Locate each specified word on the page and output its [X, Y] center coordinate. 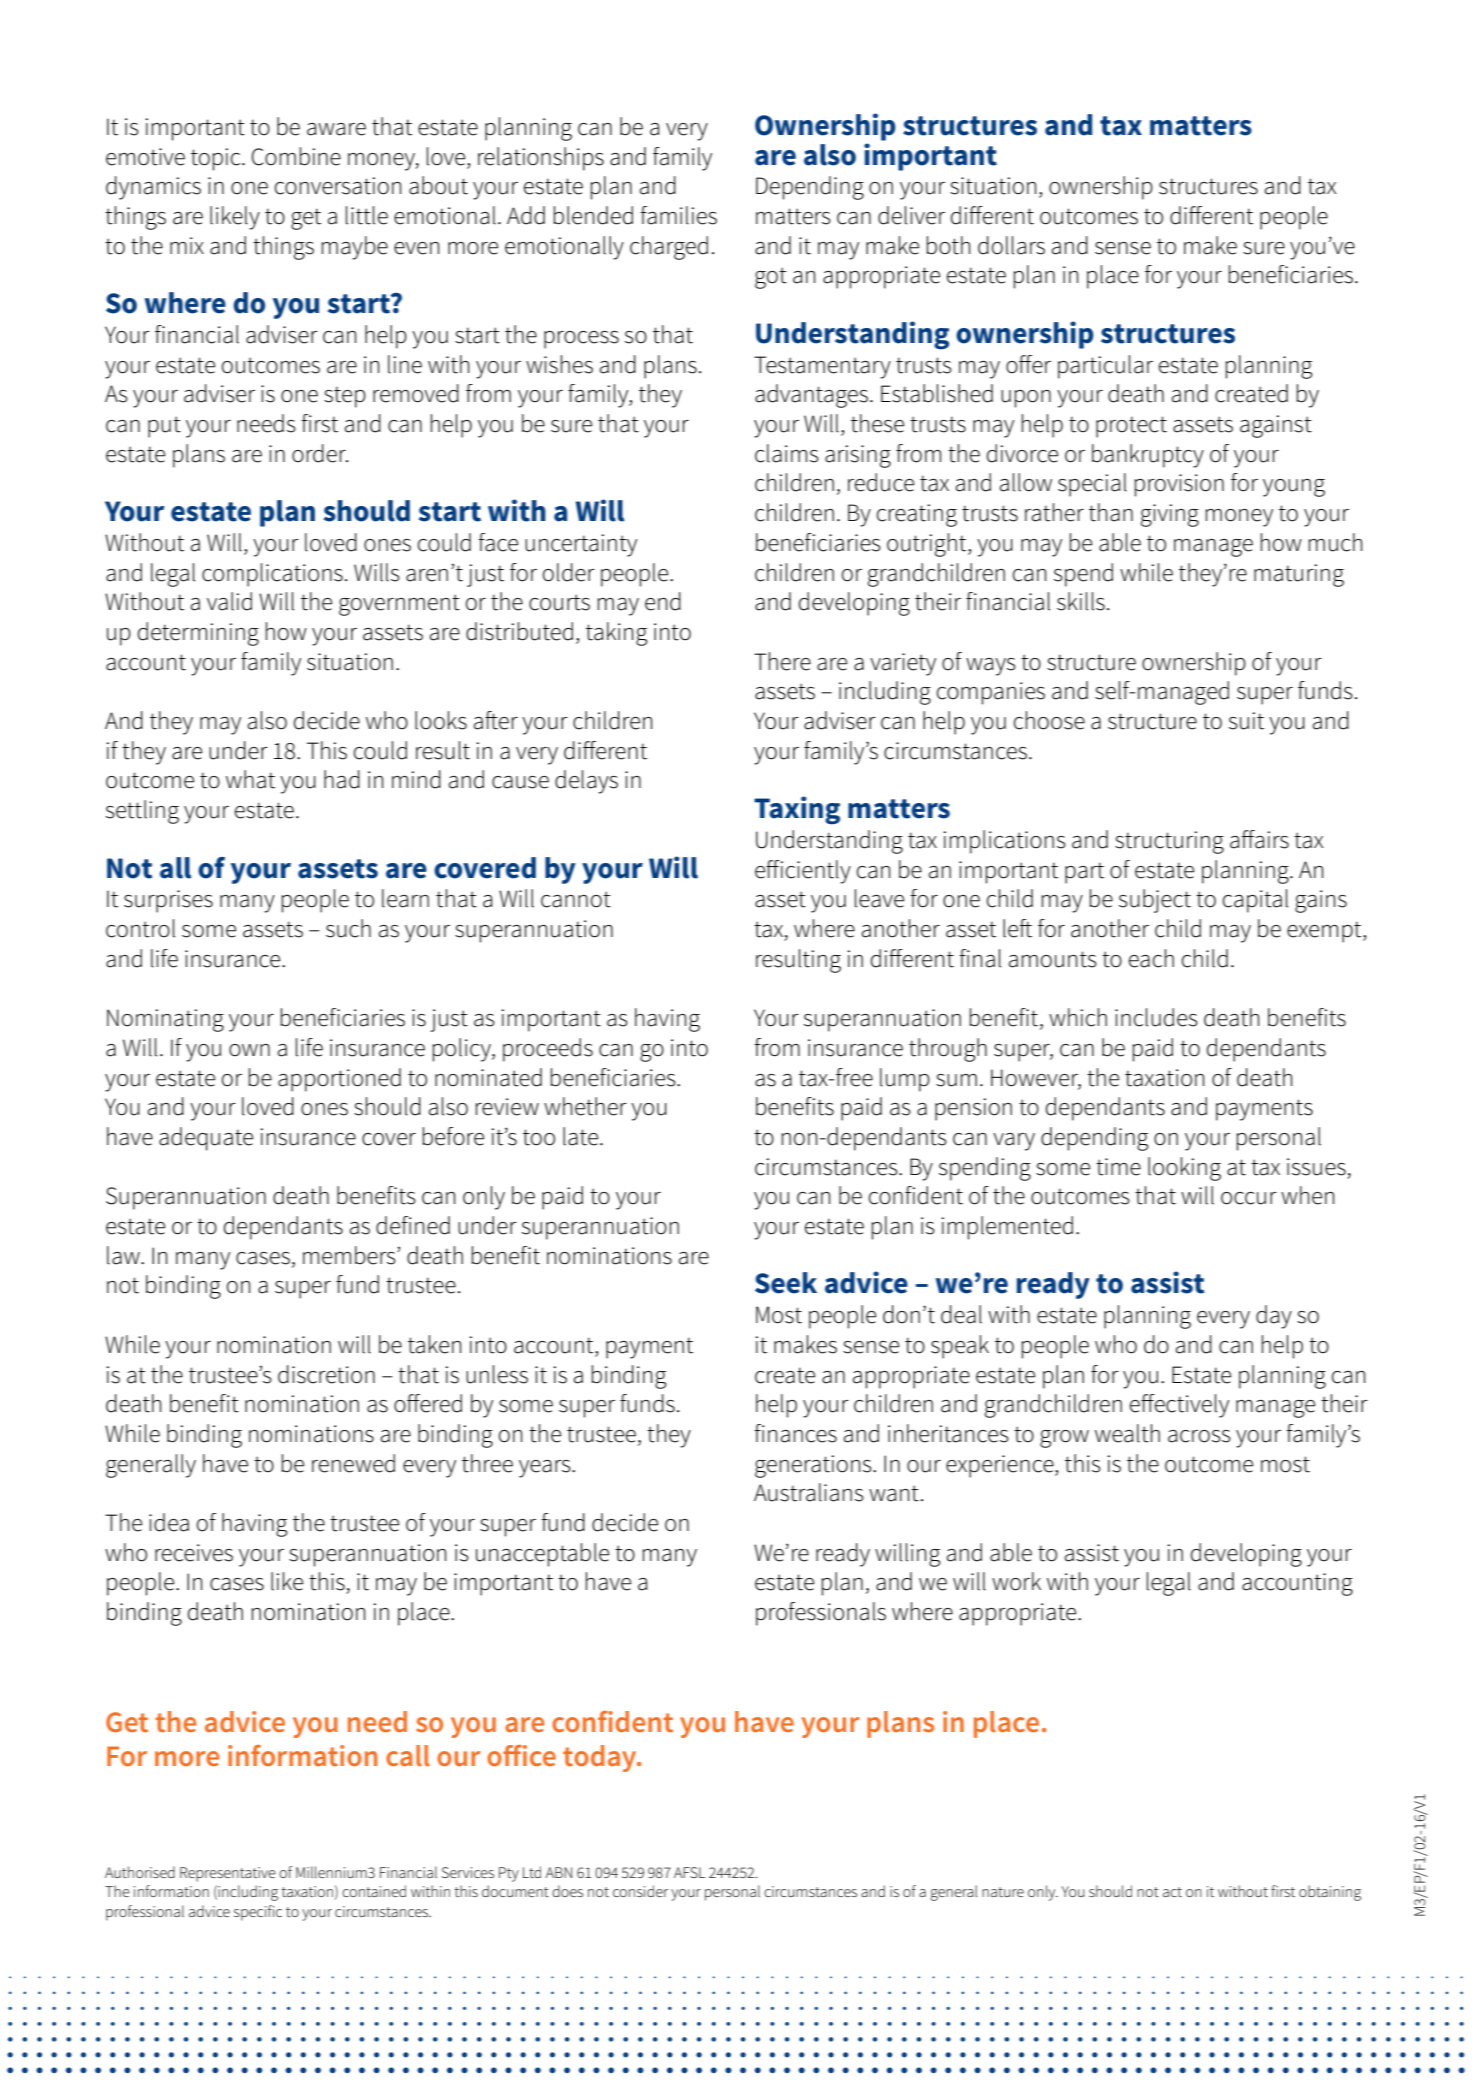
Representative [228, 1874]
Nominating [165, 1020]
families [678, 215]
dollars [1011, 245]
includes [1156, 1017]
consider [640, 1891]
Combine [296, 156]
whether [585, 1106]
